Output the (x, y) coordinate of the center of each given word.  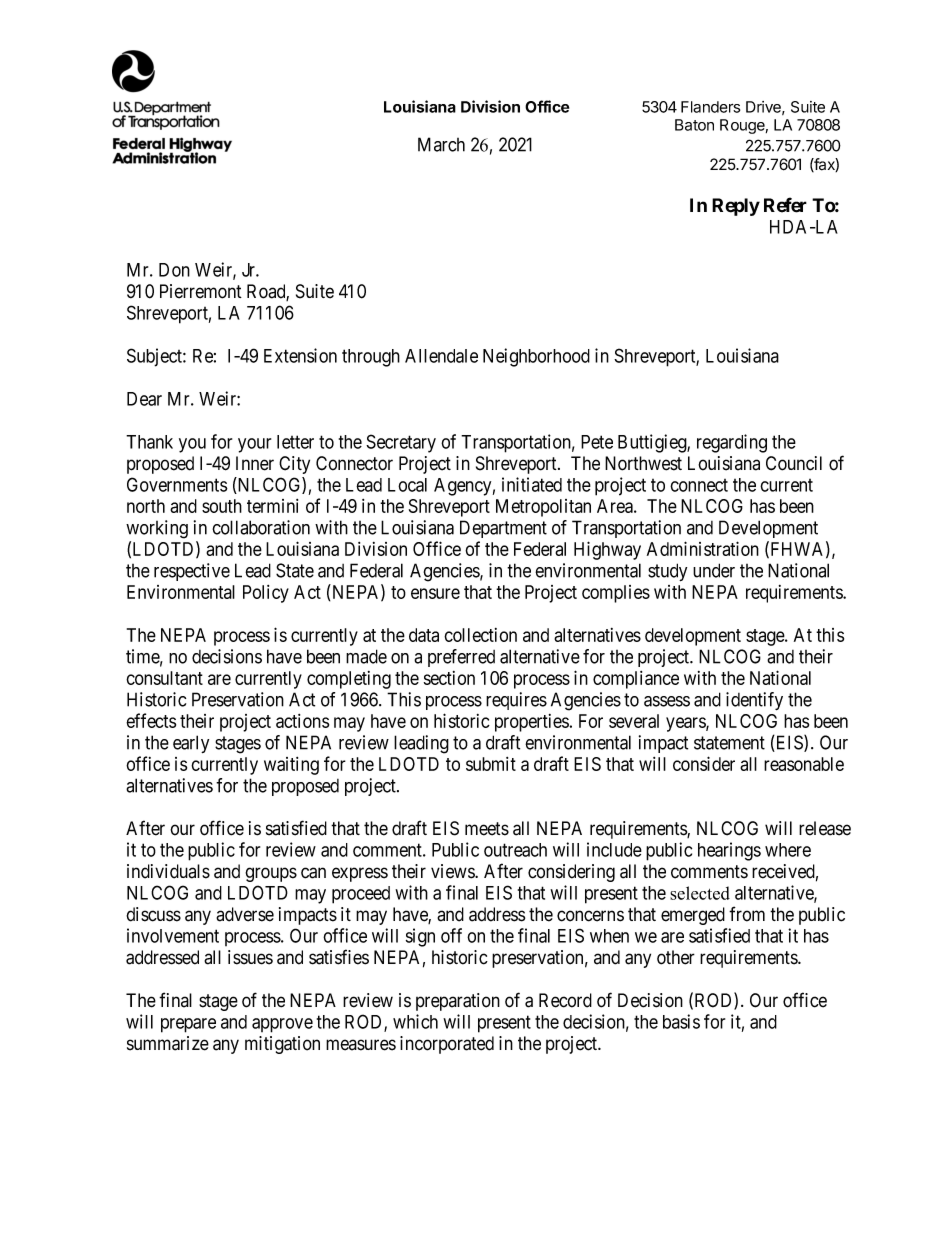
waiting (291, 766)
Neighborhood (536, 357)
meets (487, 829)
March (441, 144)
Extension (300, 355)
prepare (188, 1025)
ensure (435, 593)
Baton (694, 125)
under (714, 570)
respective (192, 572)
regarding (732, 443)
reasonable (804, 764)
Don (174, 270)
